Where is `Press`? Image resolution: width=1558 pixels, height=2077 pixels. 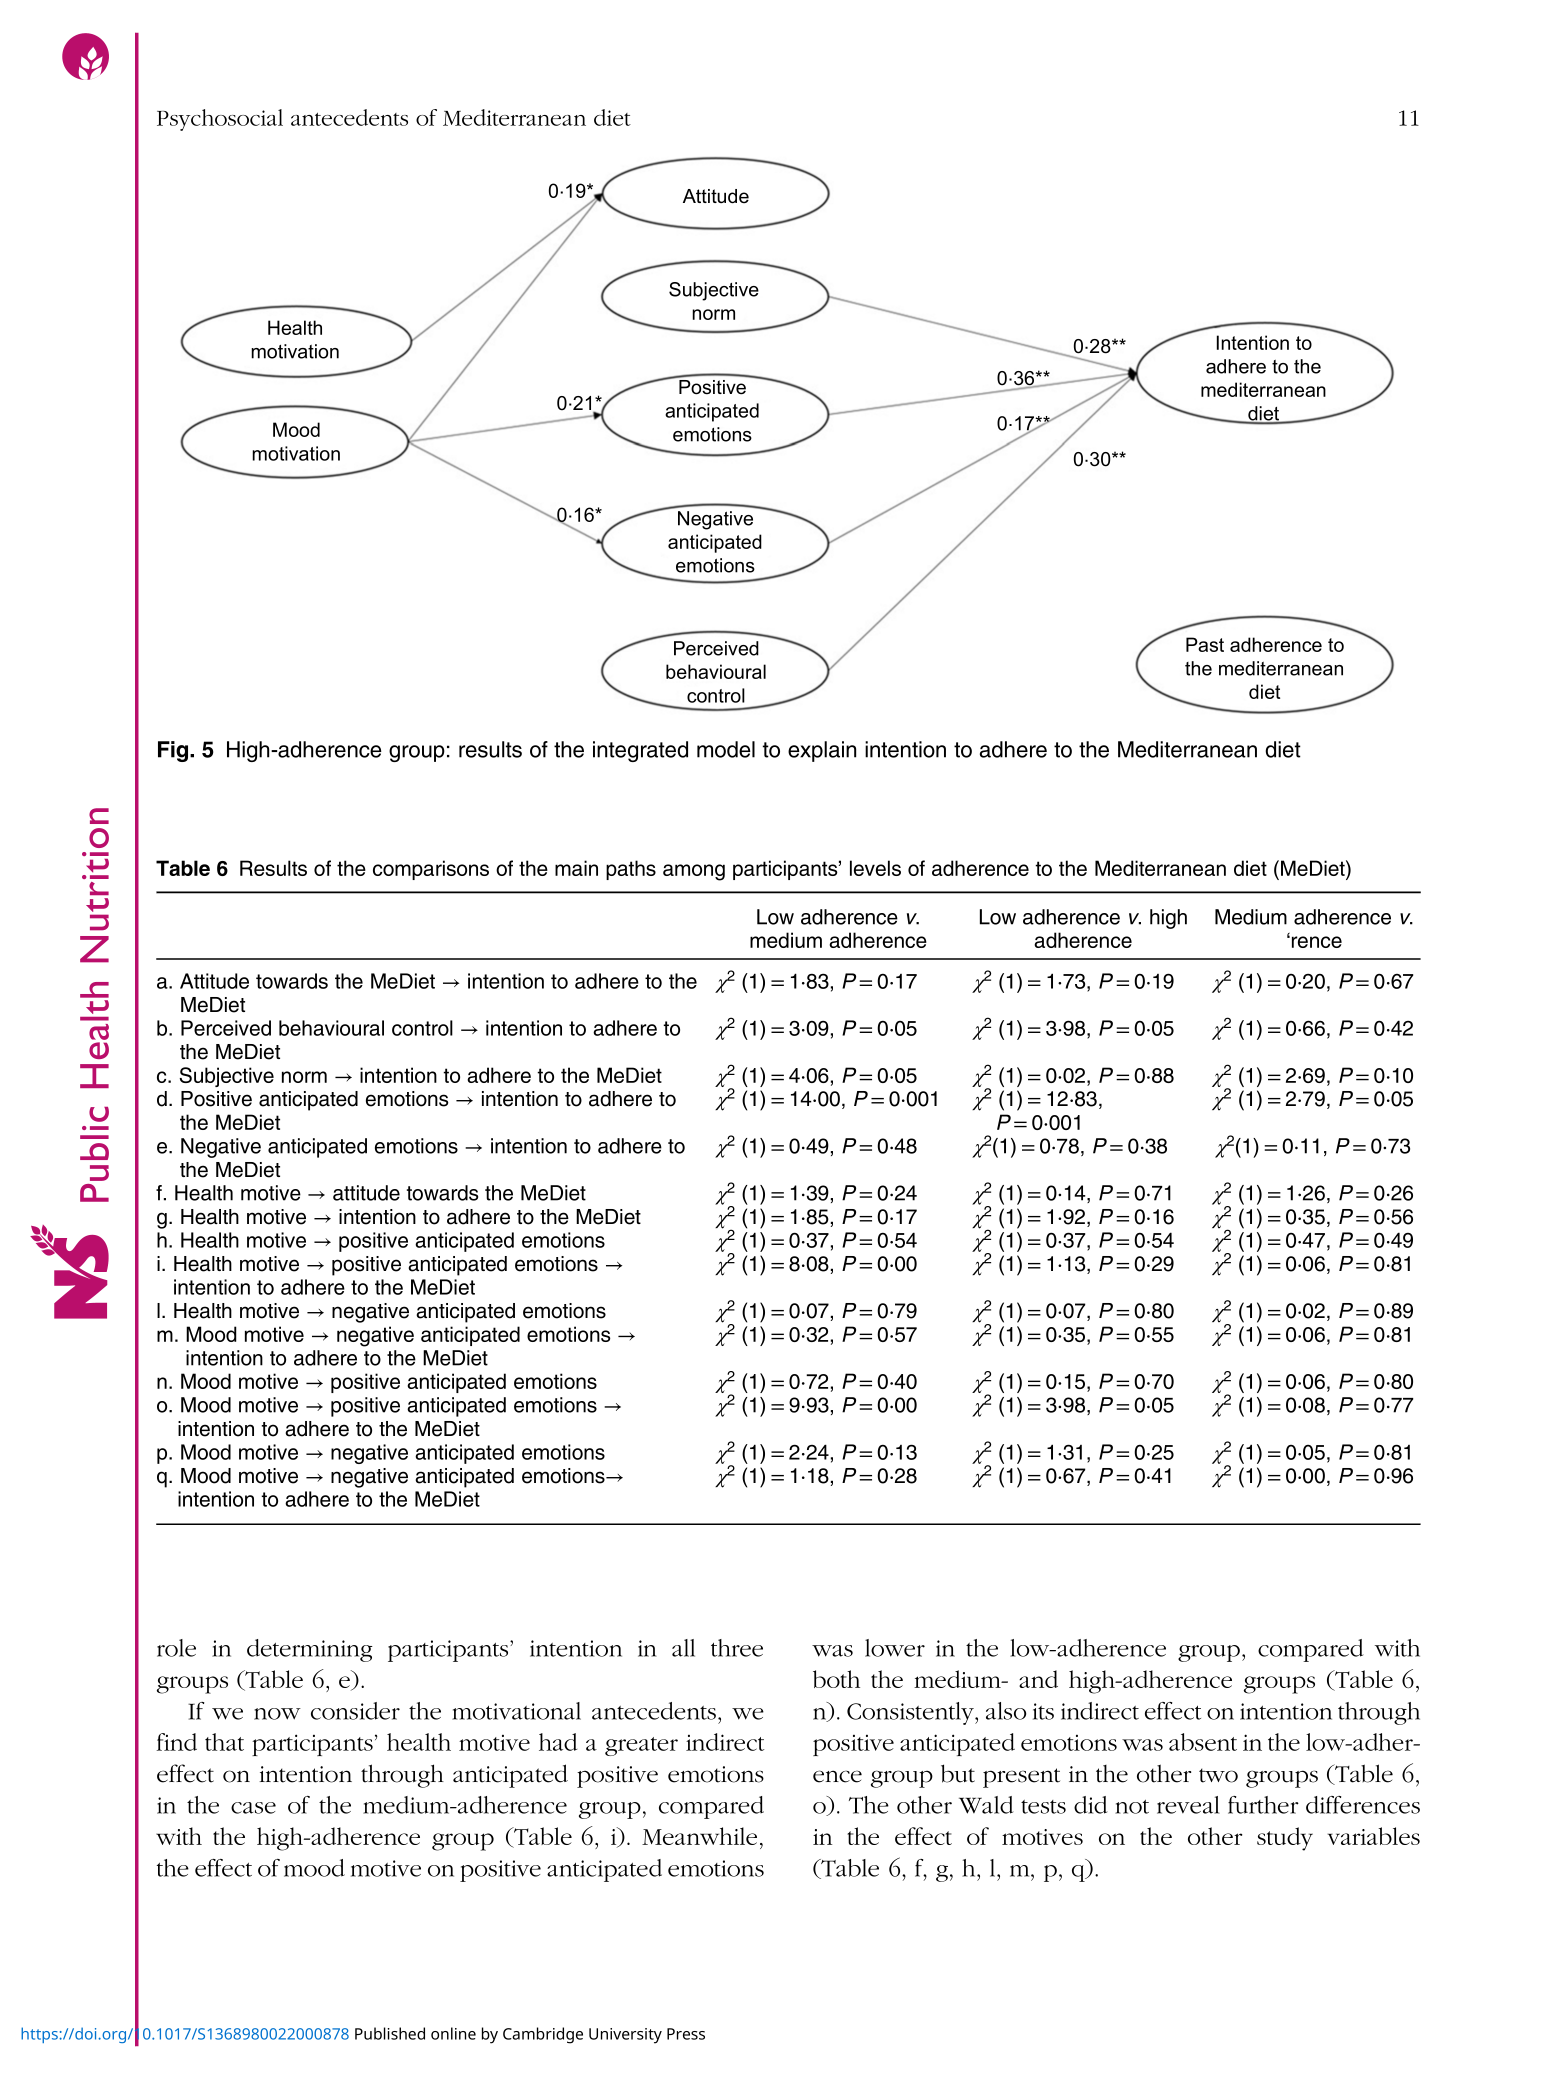
Press is located at coordinates (686, 2034).
